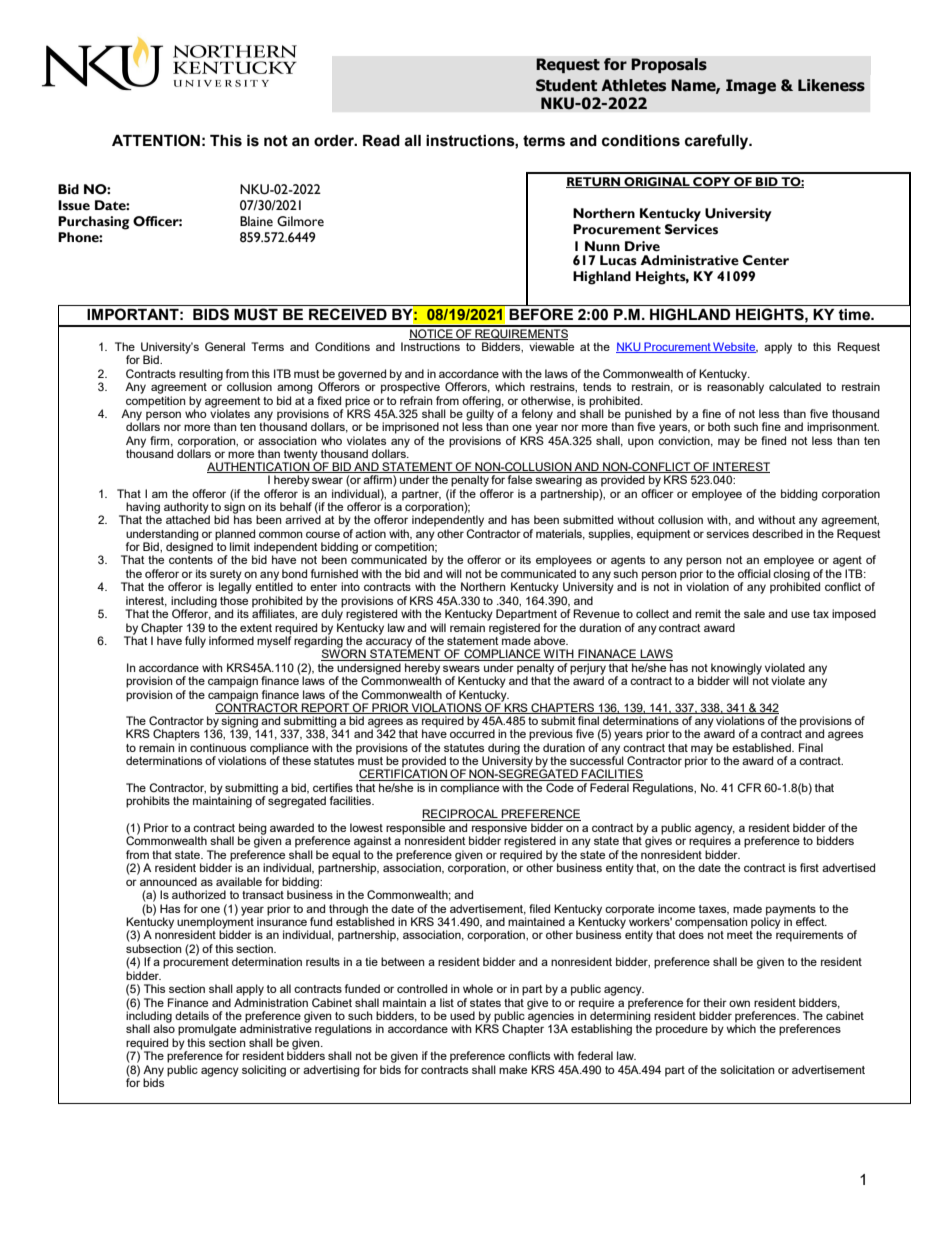 The height and width of the document is (1233, 952). What do you see at coordinates (735, 387) in the document?
I see `reasonably` at bounding box center [735, 387].
